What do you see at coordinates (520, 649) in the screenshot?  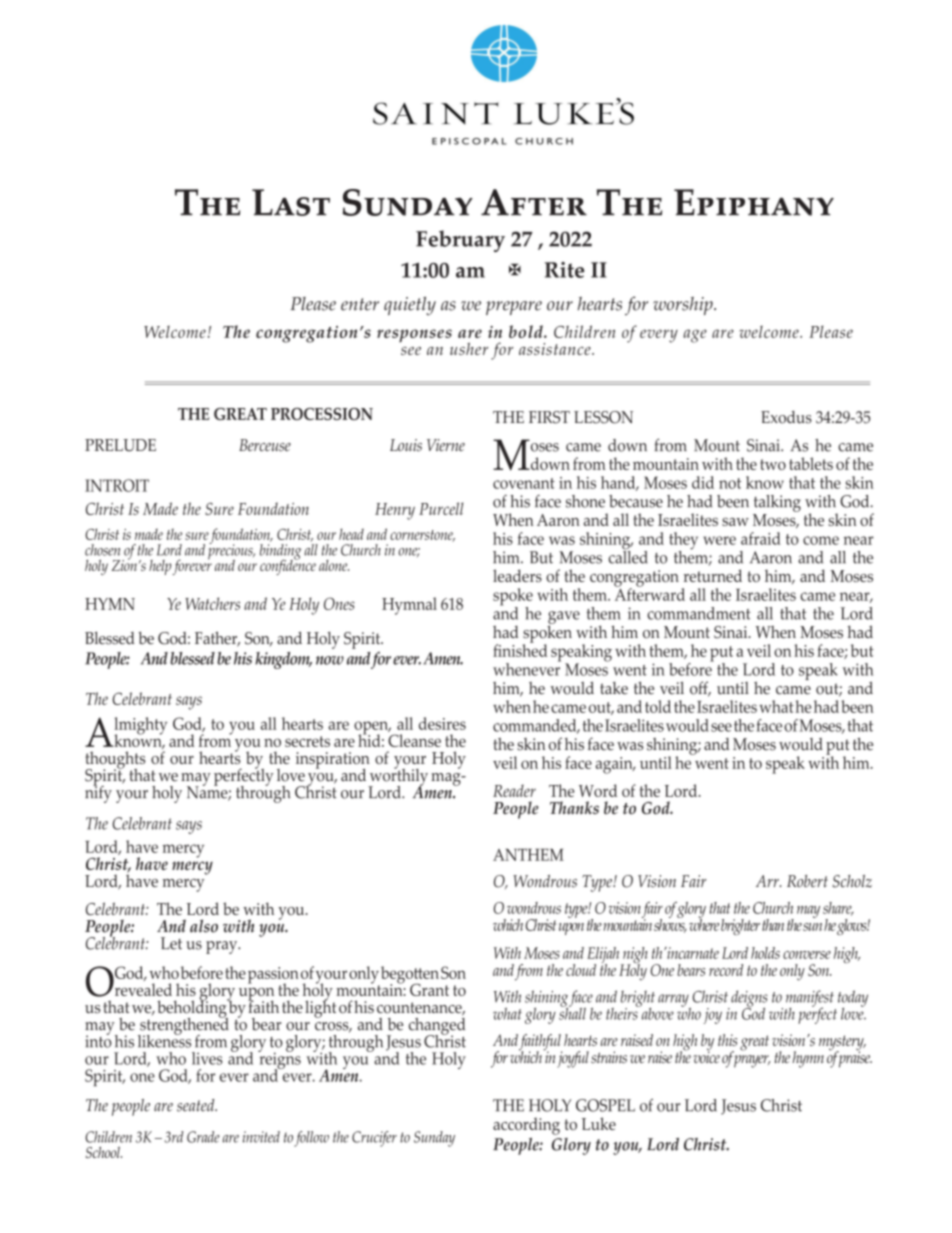 I see `finished` at bounding box center [520, 649].
